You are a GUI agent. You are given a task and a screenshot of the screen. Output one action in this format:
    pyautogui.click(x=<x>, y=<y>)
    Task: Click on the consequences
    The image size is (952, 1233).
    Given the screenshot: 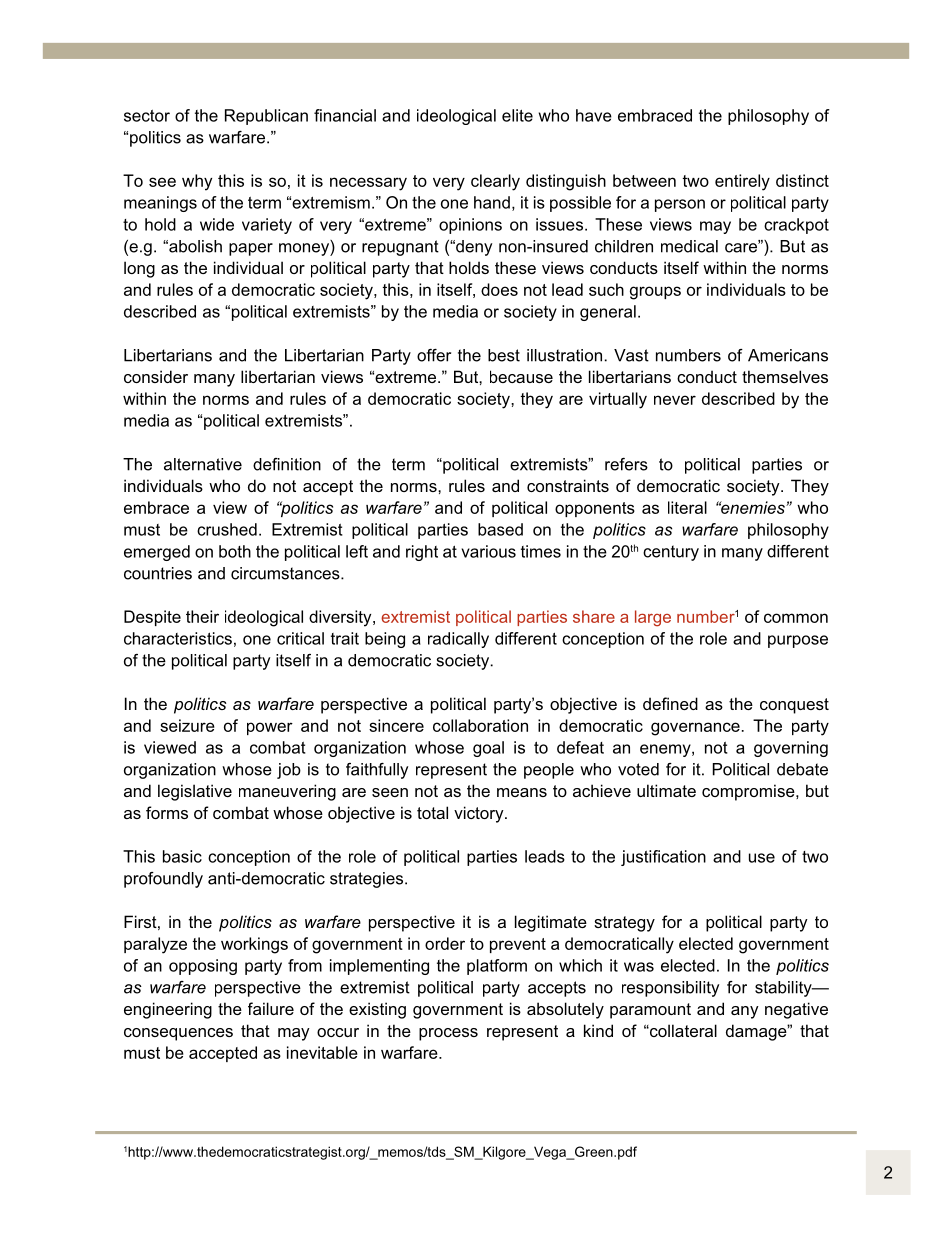 What is the action you would take?
    pyautogui.click(x=178, y=1034)
